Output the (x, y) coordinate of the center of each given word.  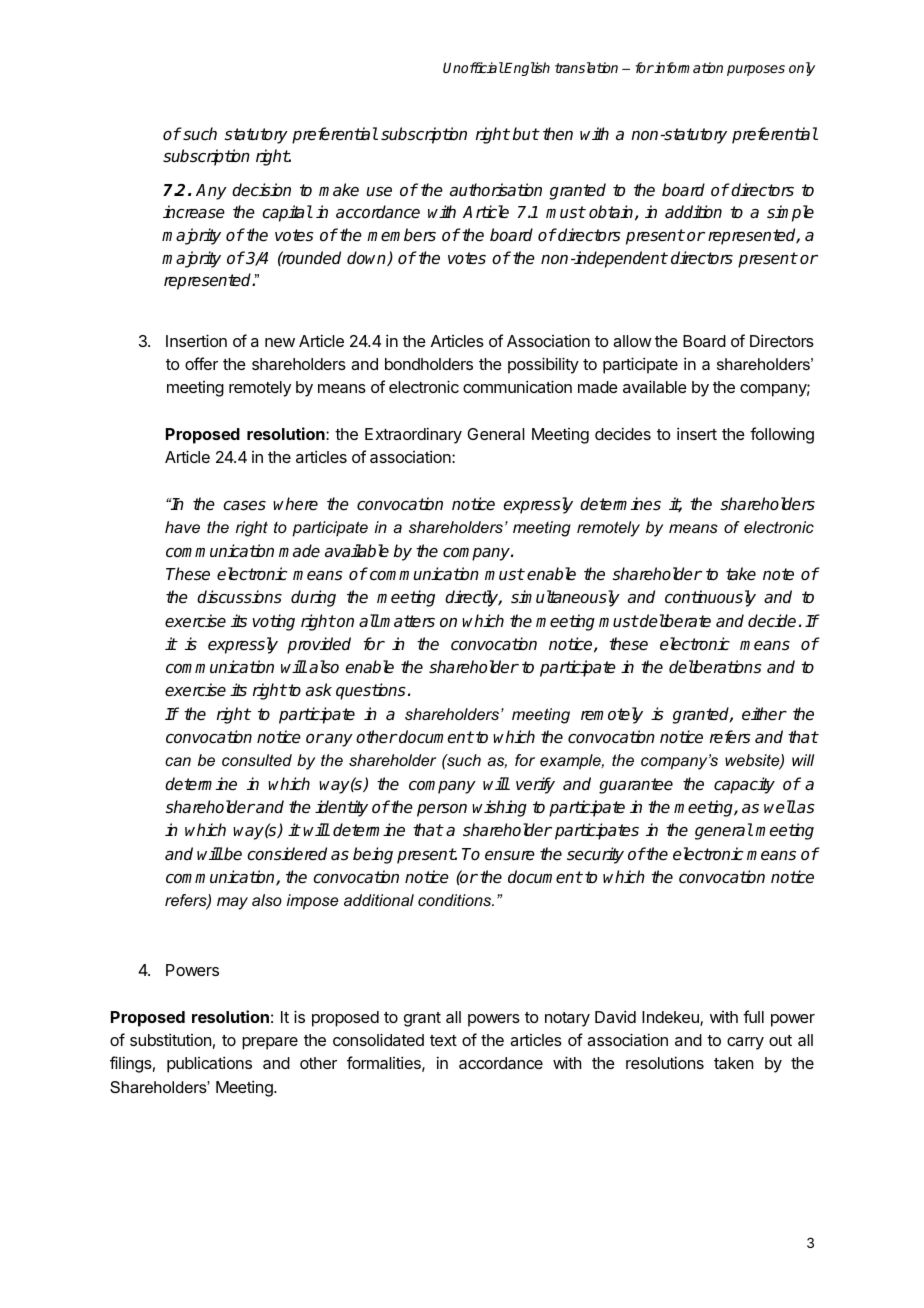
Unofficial (473, 67)
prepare (270, 1043)
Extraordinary (413, 435)
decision (261, 190)
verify (535, 785)
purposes (756, 70)
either (764, 714)
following (782, 435)
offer (201, 363)
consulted (257, 760)
